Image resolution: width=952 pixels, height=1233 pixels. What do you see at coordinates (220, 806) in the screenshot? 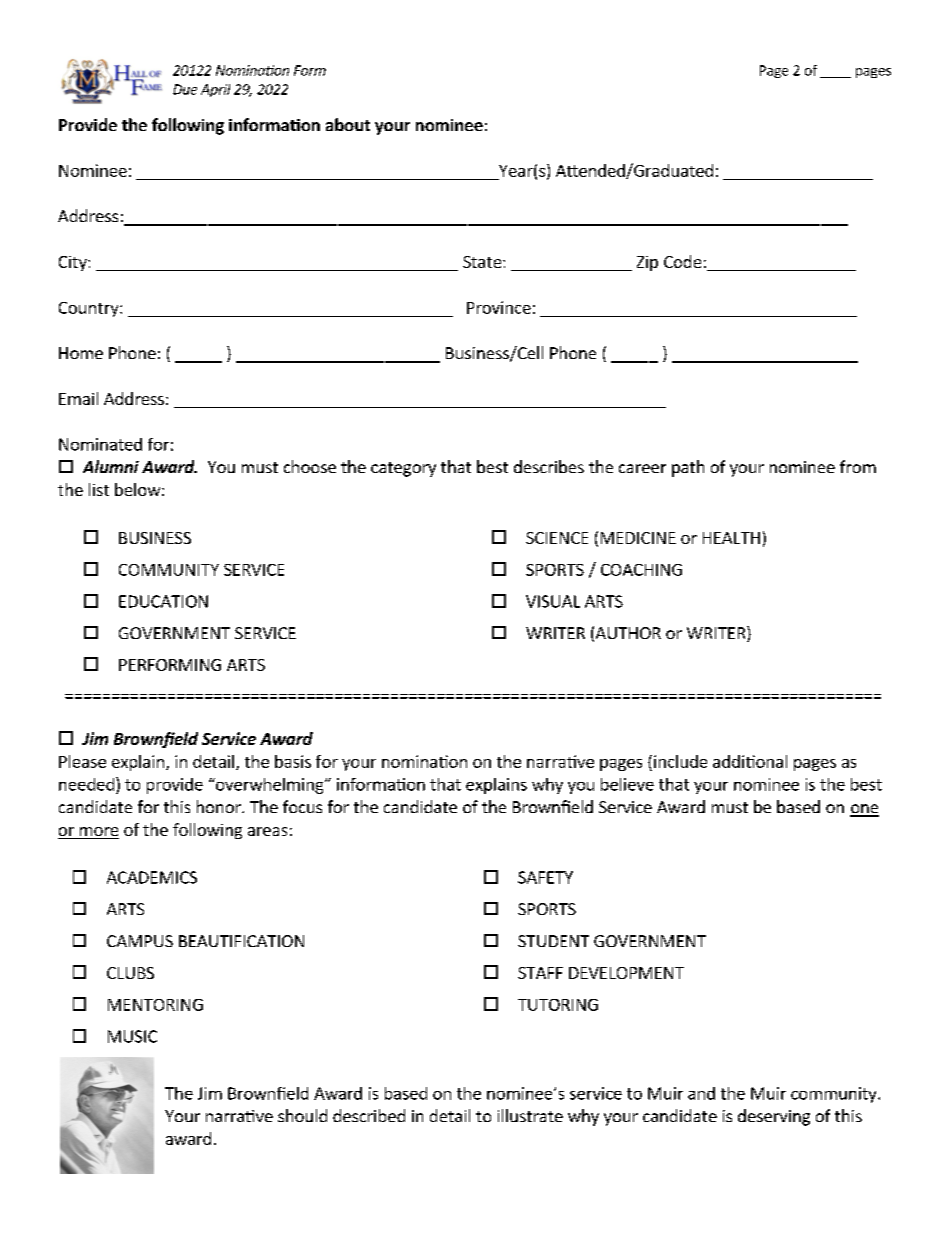
I see `honor` at bounding box center [220, 806].
